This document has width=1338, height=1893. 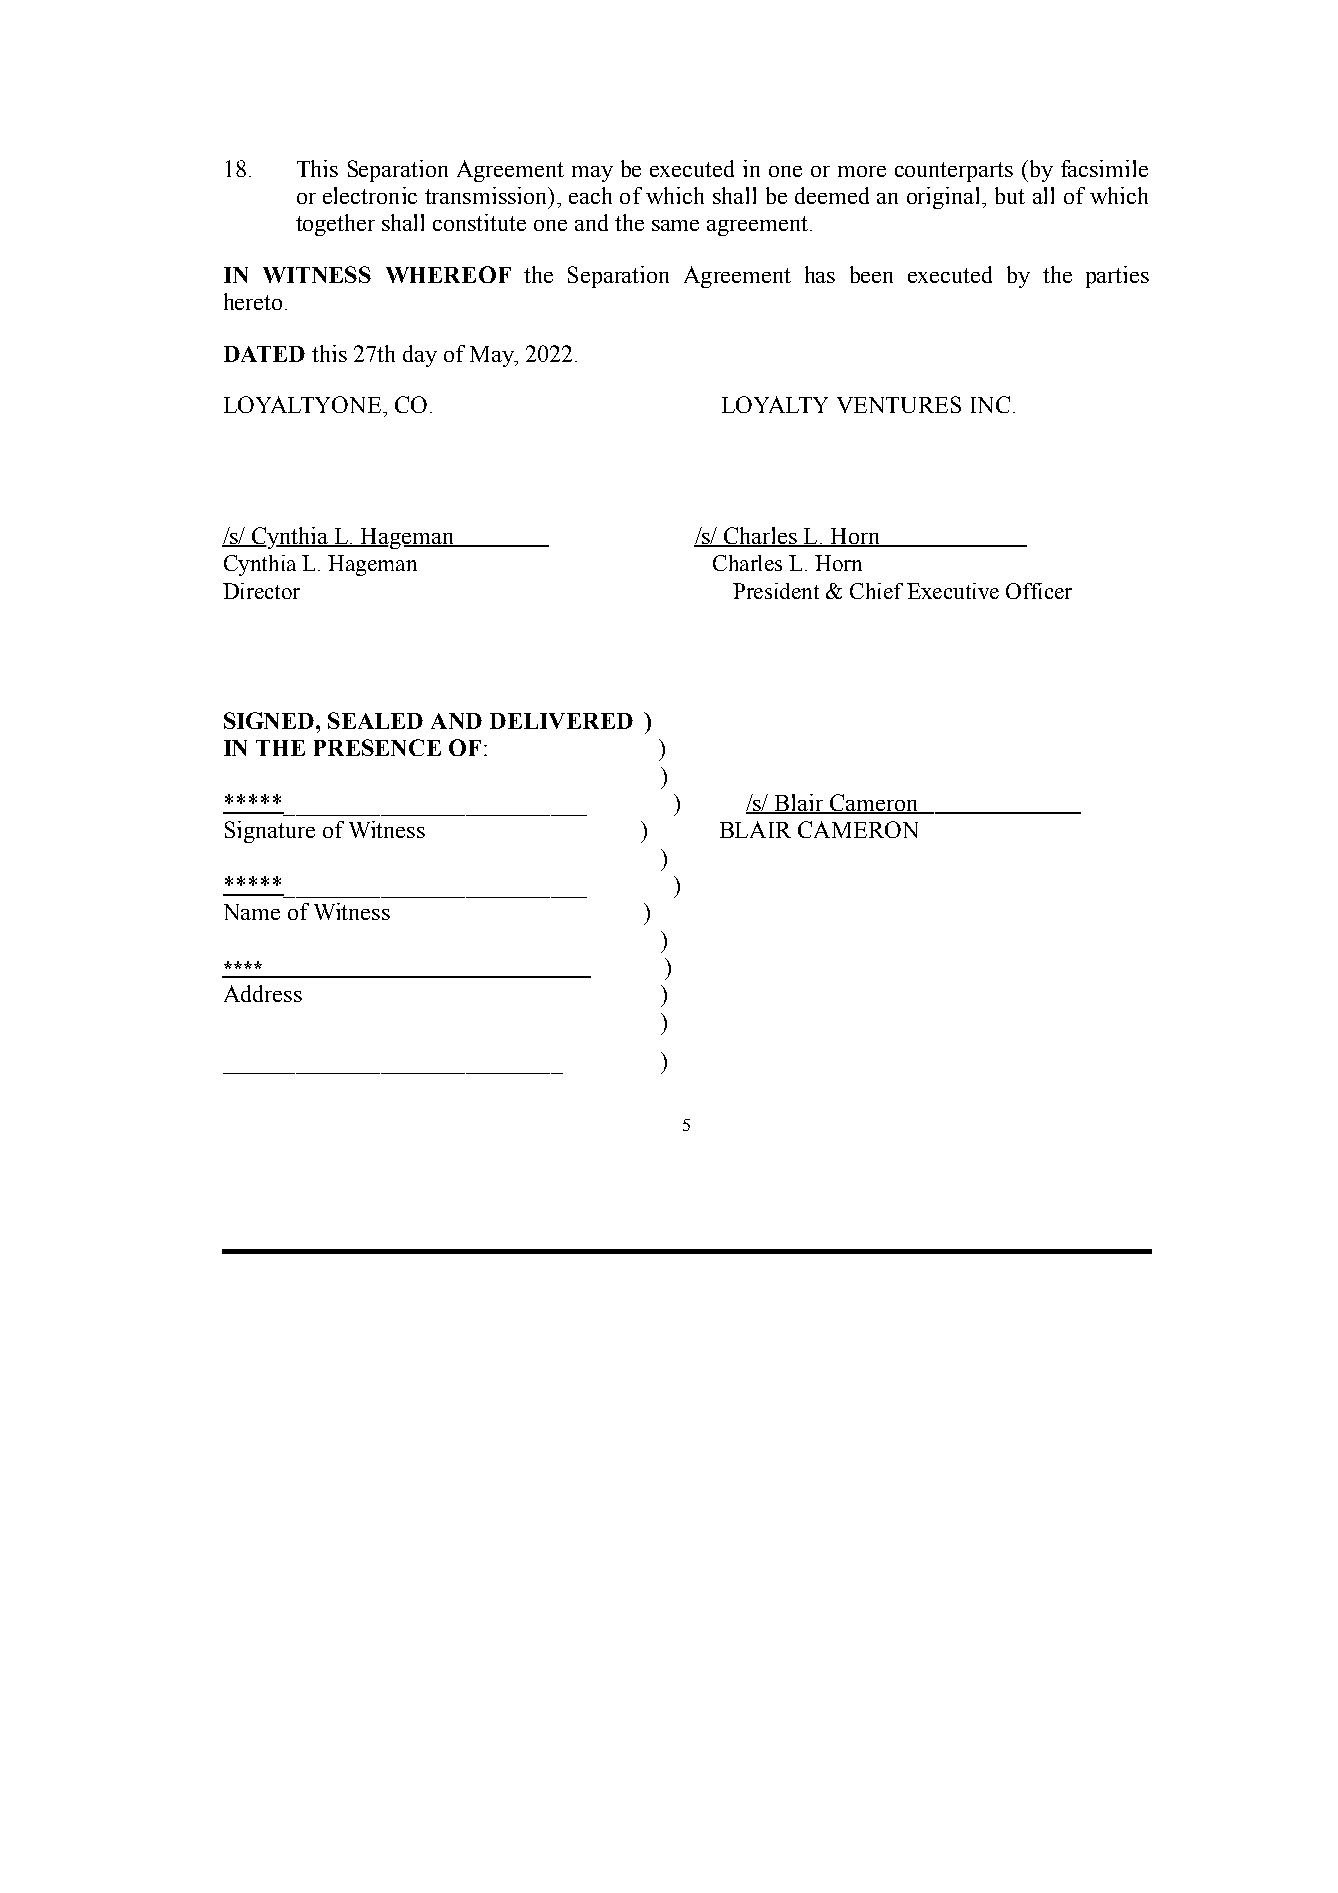 What do you see at coordinates (252, 912) in the document?
I see `Name` at bounding box center [252, 912].
